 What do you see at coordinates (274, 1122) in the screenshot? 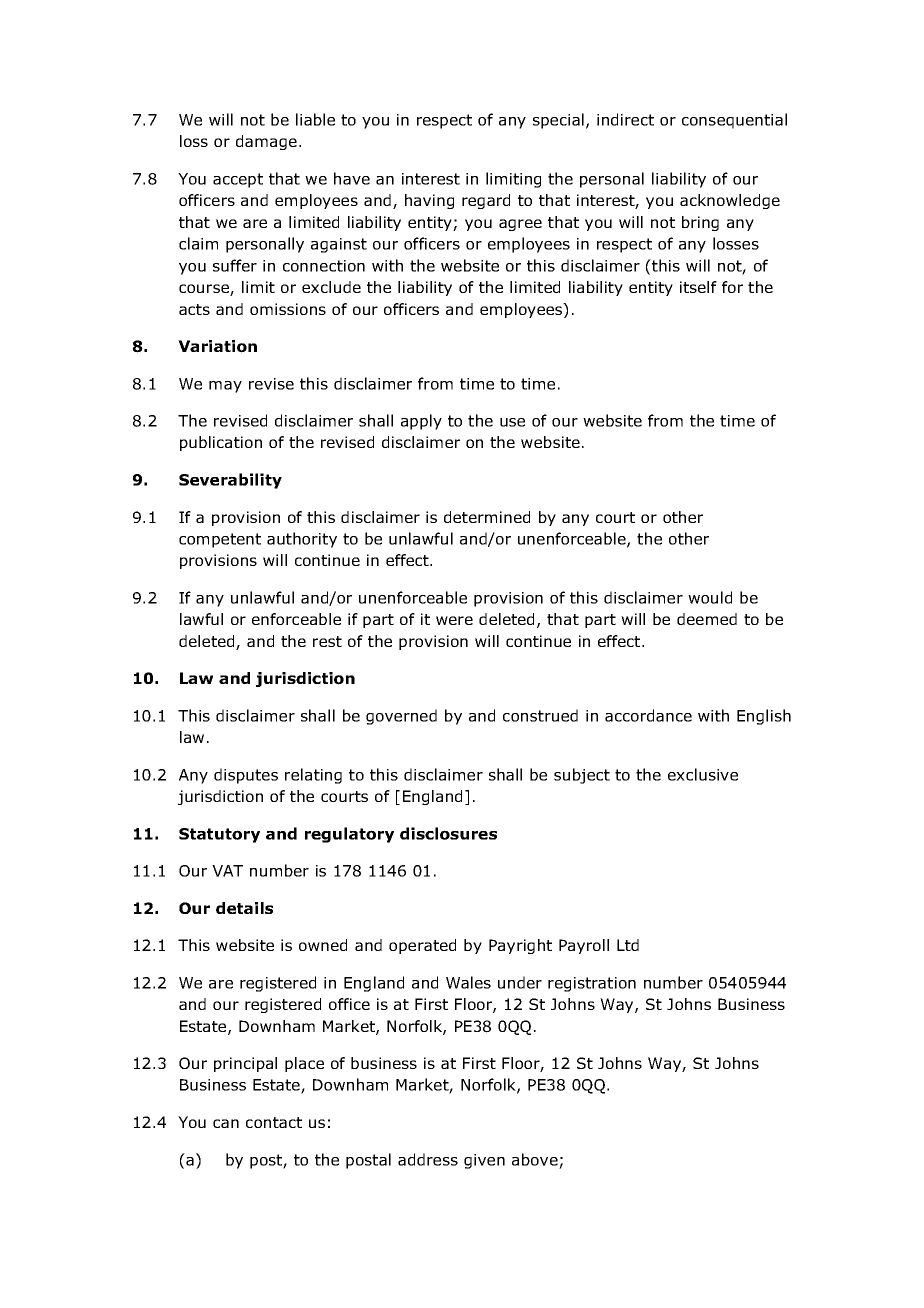
I see `contact` at bounding box center [274, 1122].
